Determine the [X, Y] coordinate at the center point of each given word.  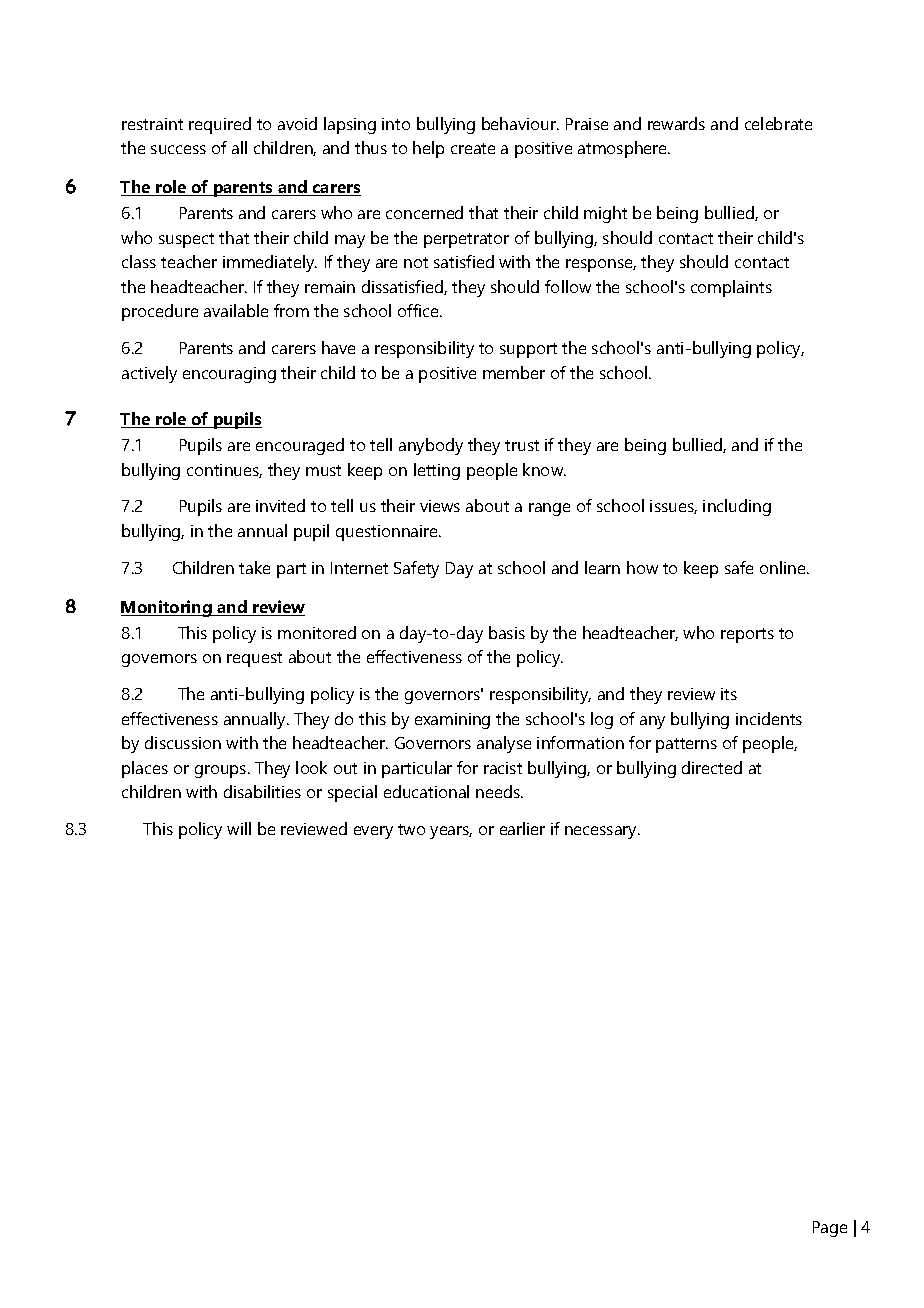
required [220, 125]
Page [830, 1229]
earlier [522, 828]
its [729, 694]
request [254, 659]
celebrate [778, 123]
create [473, 148]
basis [507, 632]
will [239, 828]
